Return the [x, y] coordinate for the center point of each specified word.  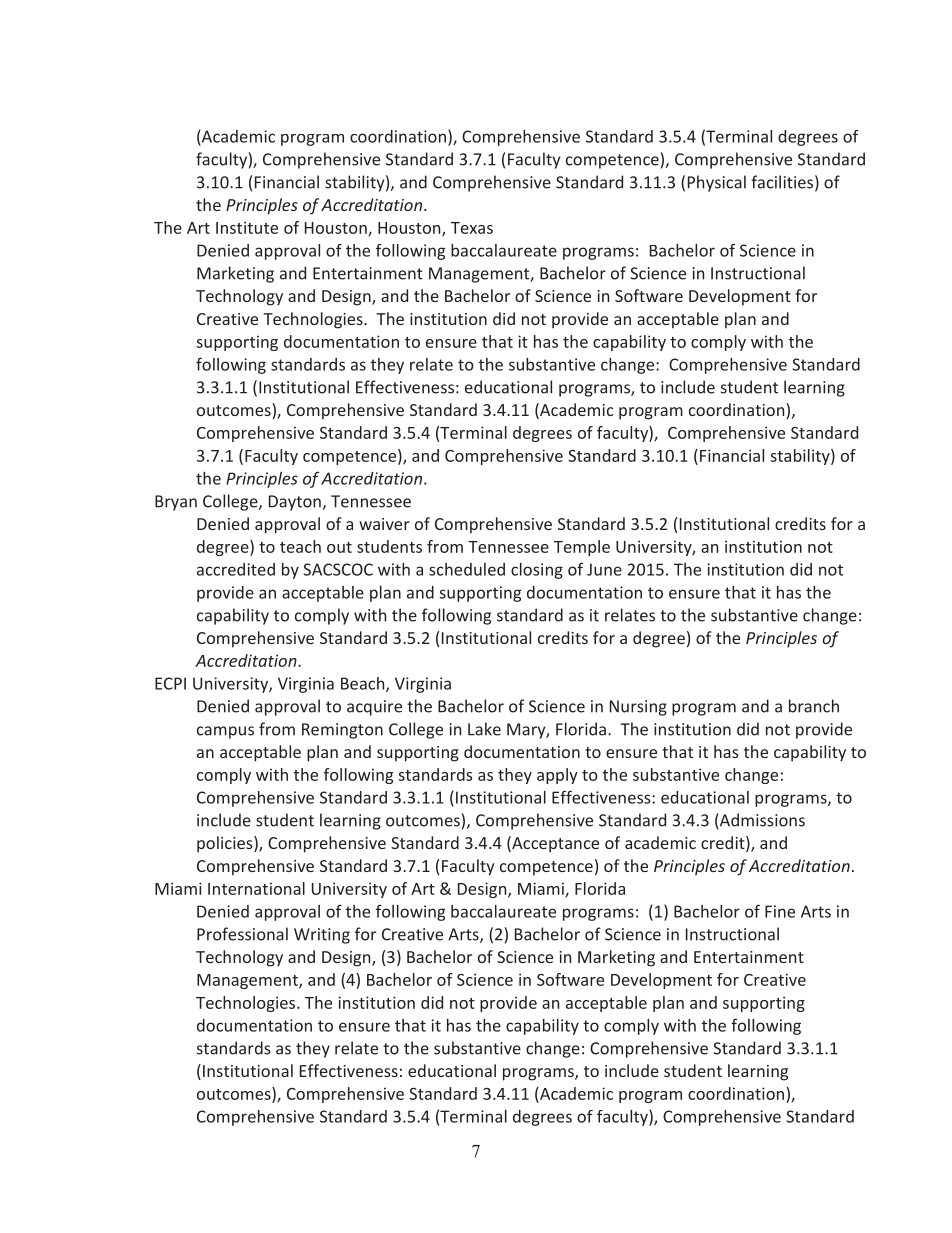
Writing [322, 936]
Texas [472, 228]
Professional [242, 934]
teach [300, 546]
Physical [717, 183]
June [604, 569]
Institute [247, 227]
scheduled [467, 569]
